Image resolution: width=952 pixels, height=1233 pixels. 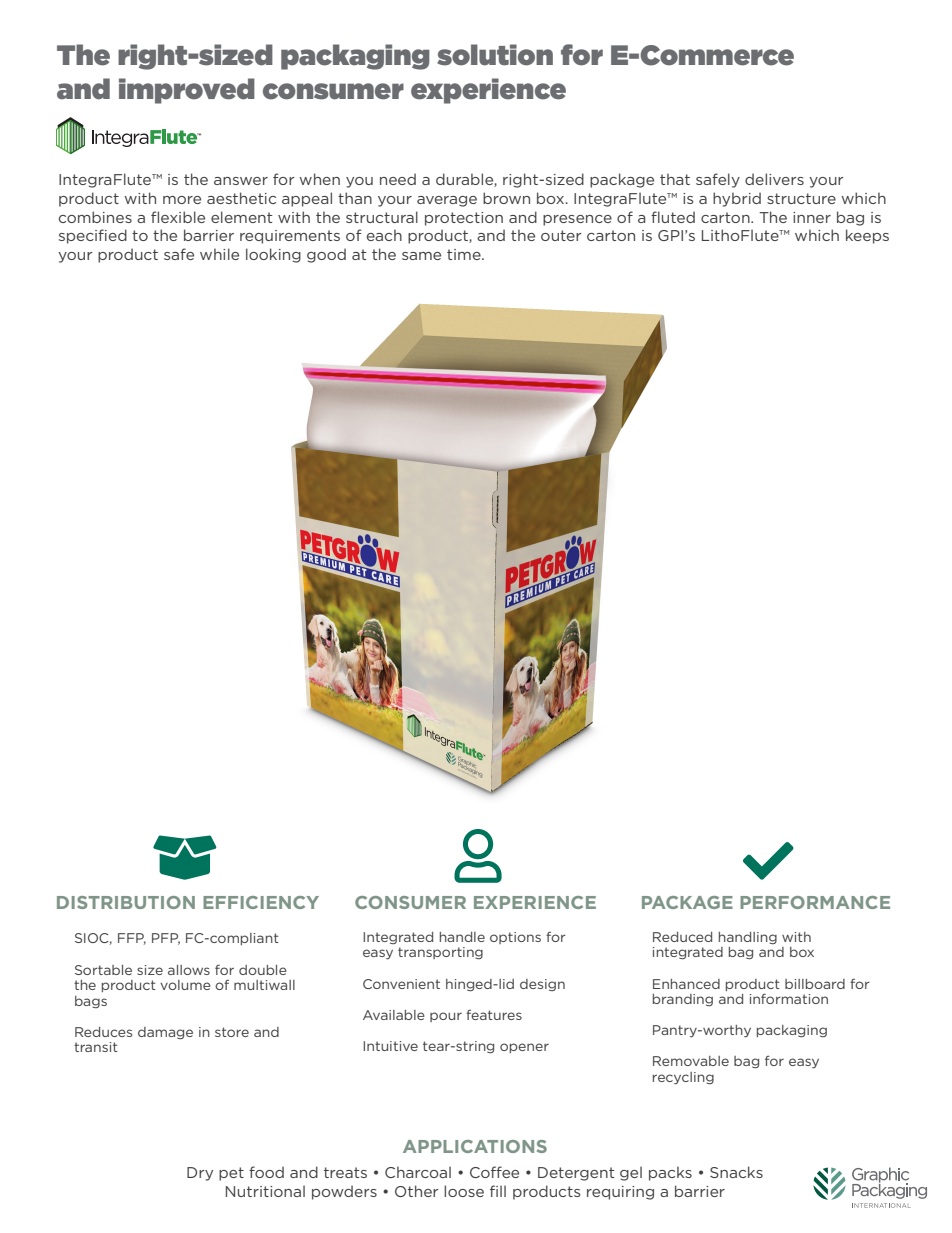 I want to click on while, so click(x=219, y=254).
